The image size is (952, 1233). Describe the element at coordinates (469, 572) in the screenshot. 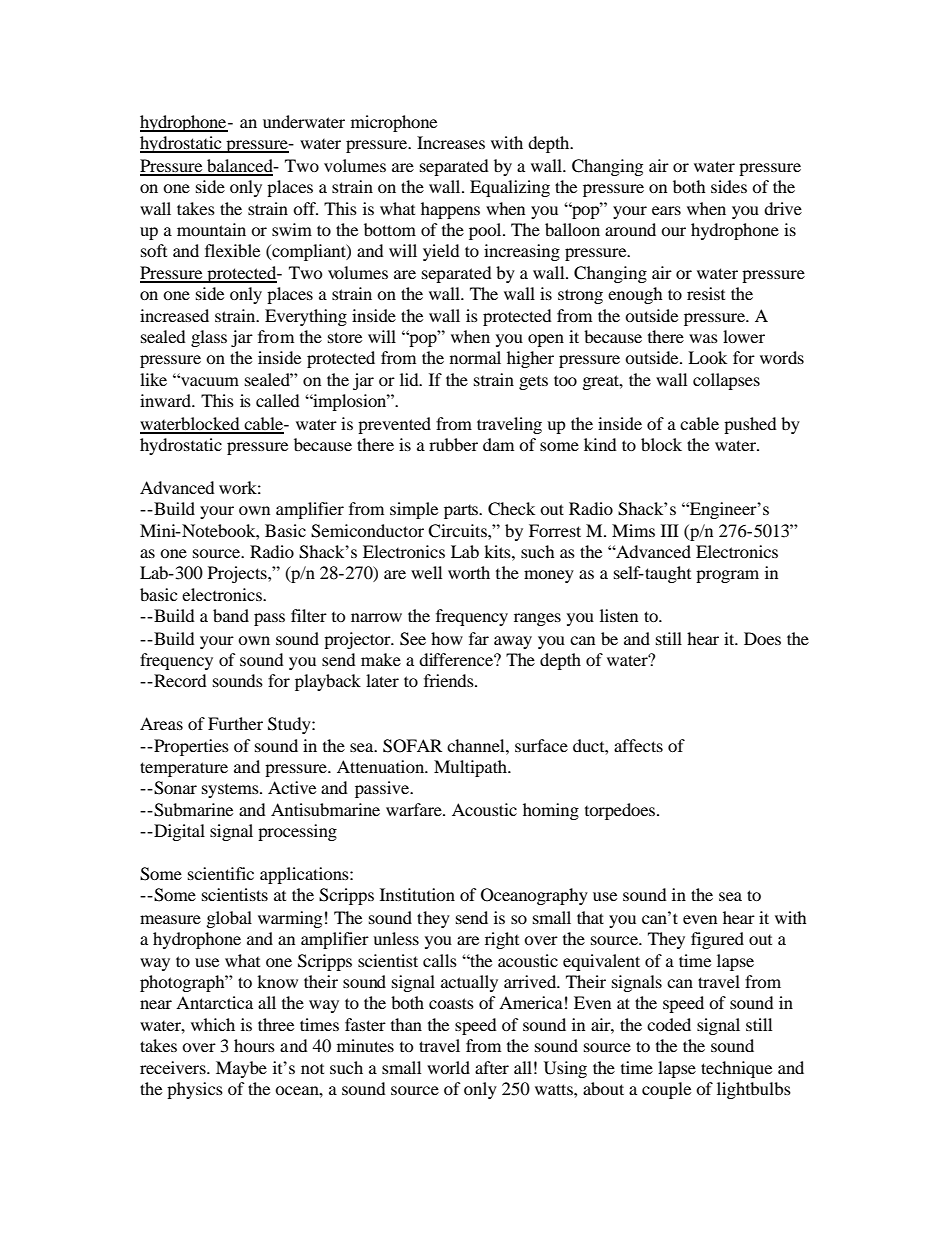

I see `worth` at that location.
